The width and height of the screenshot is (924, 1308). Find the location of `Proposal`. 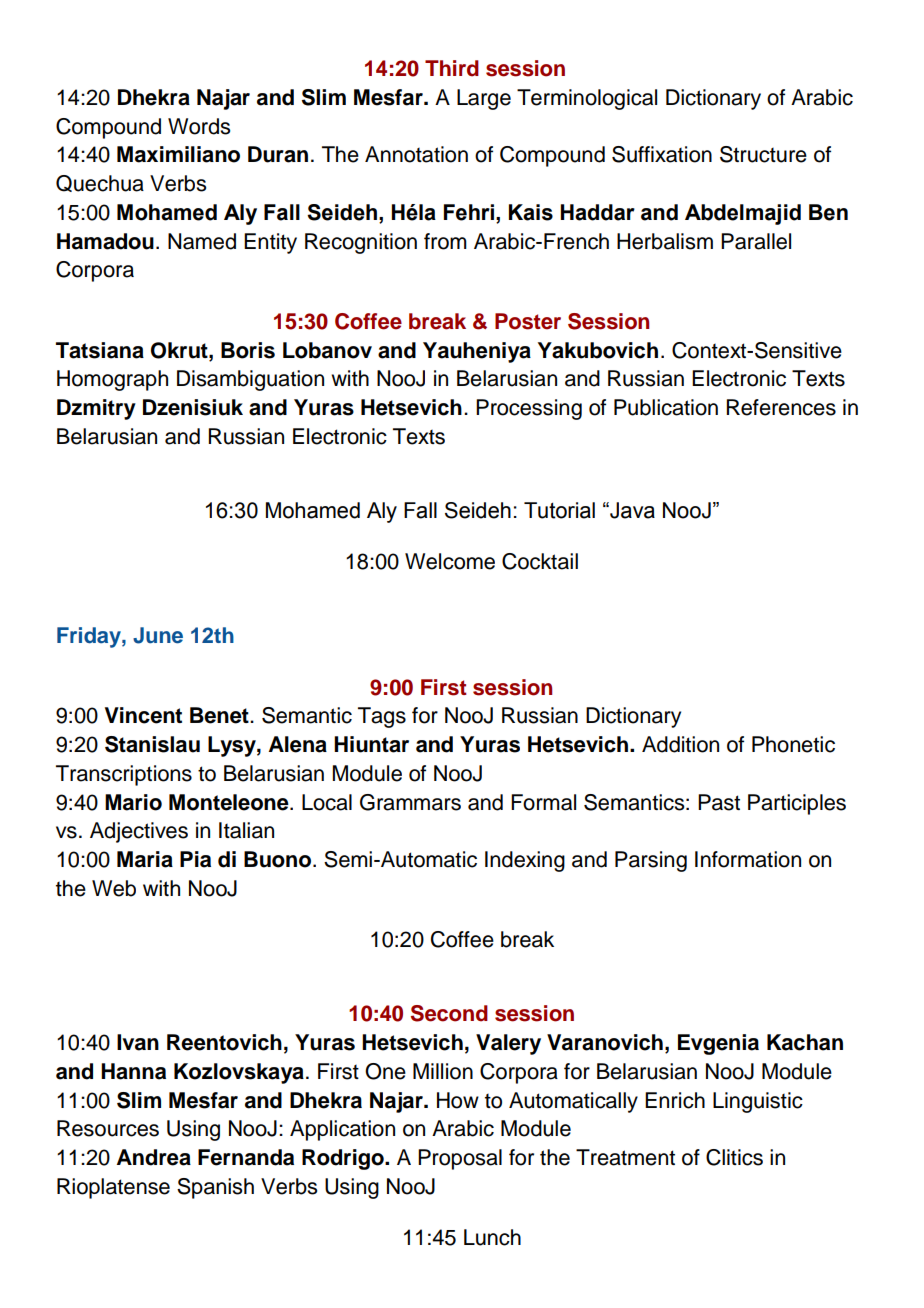

Proposal is located at coordinates (460, 1159).
